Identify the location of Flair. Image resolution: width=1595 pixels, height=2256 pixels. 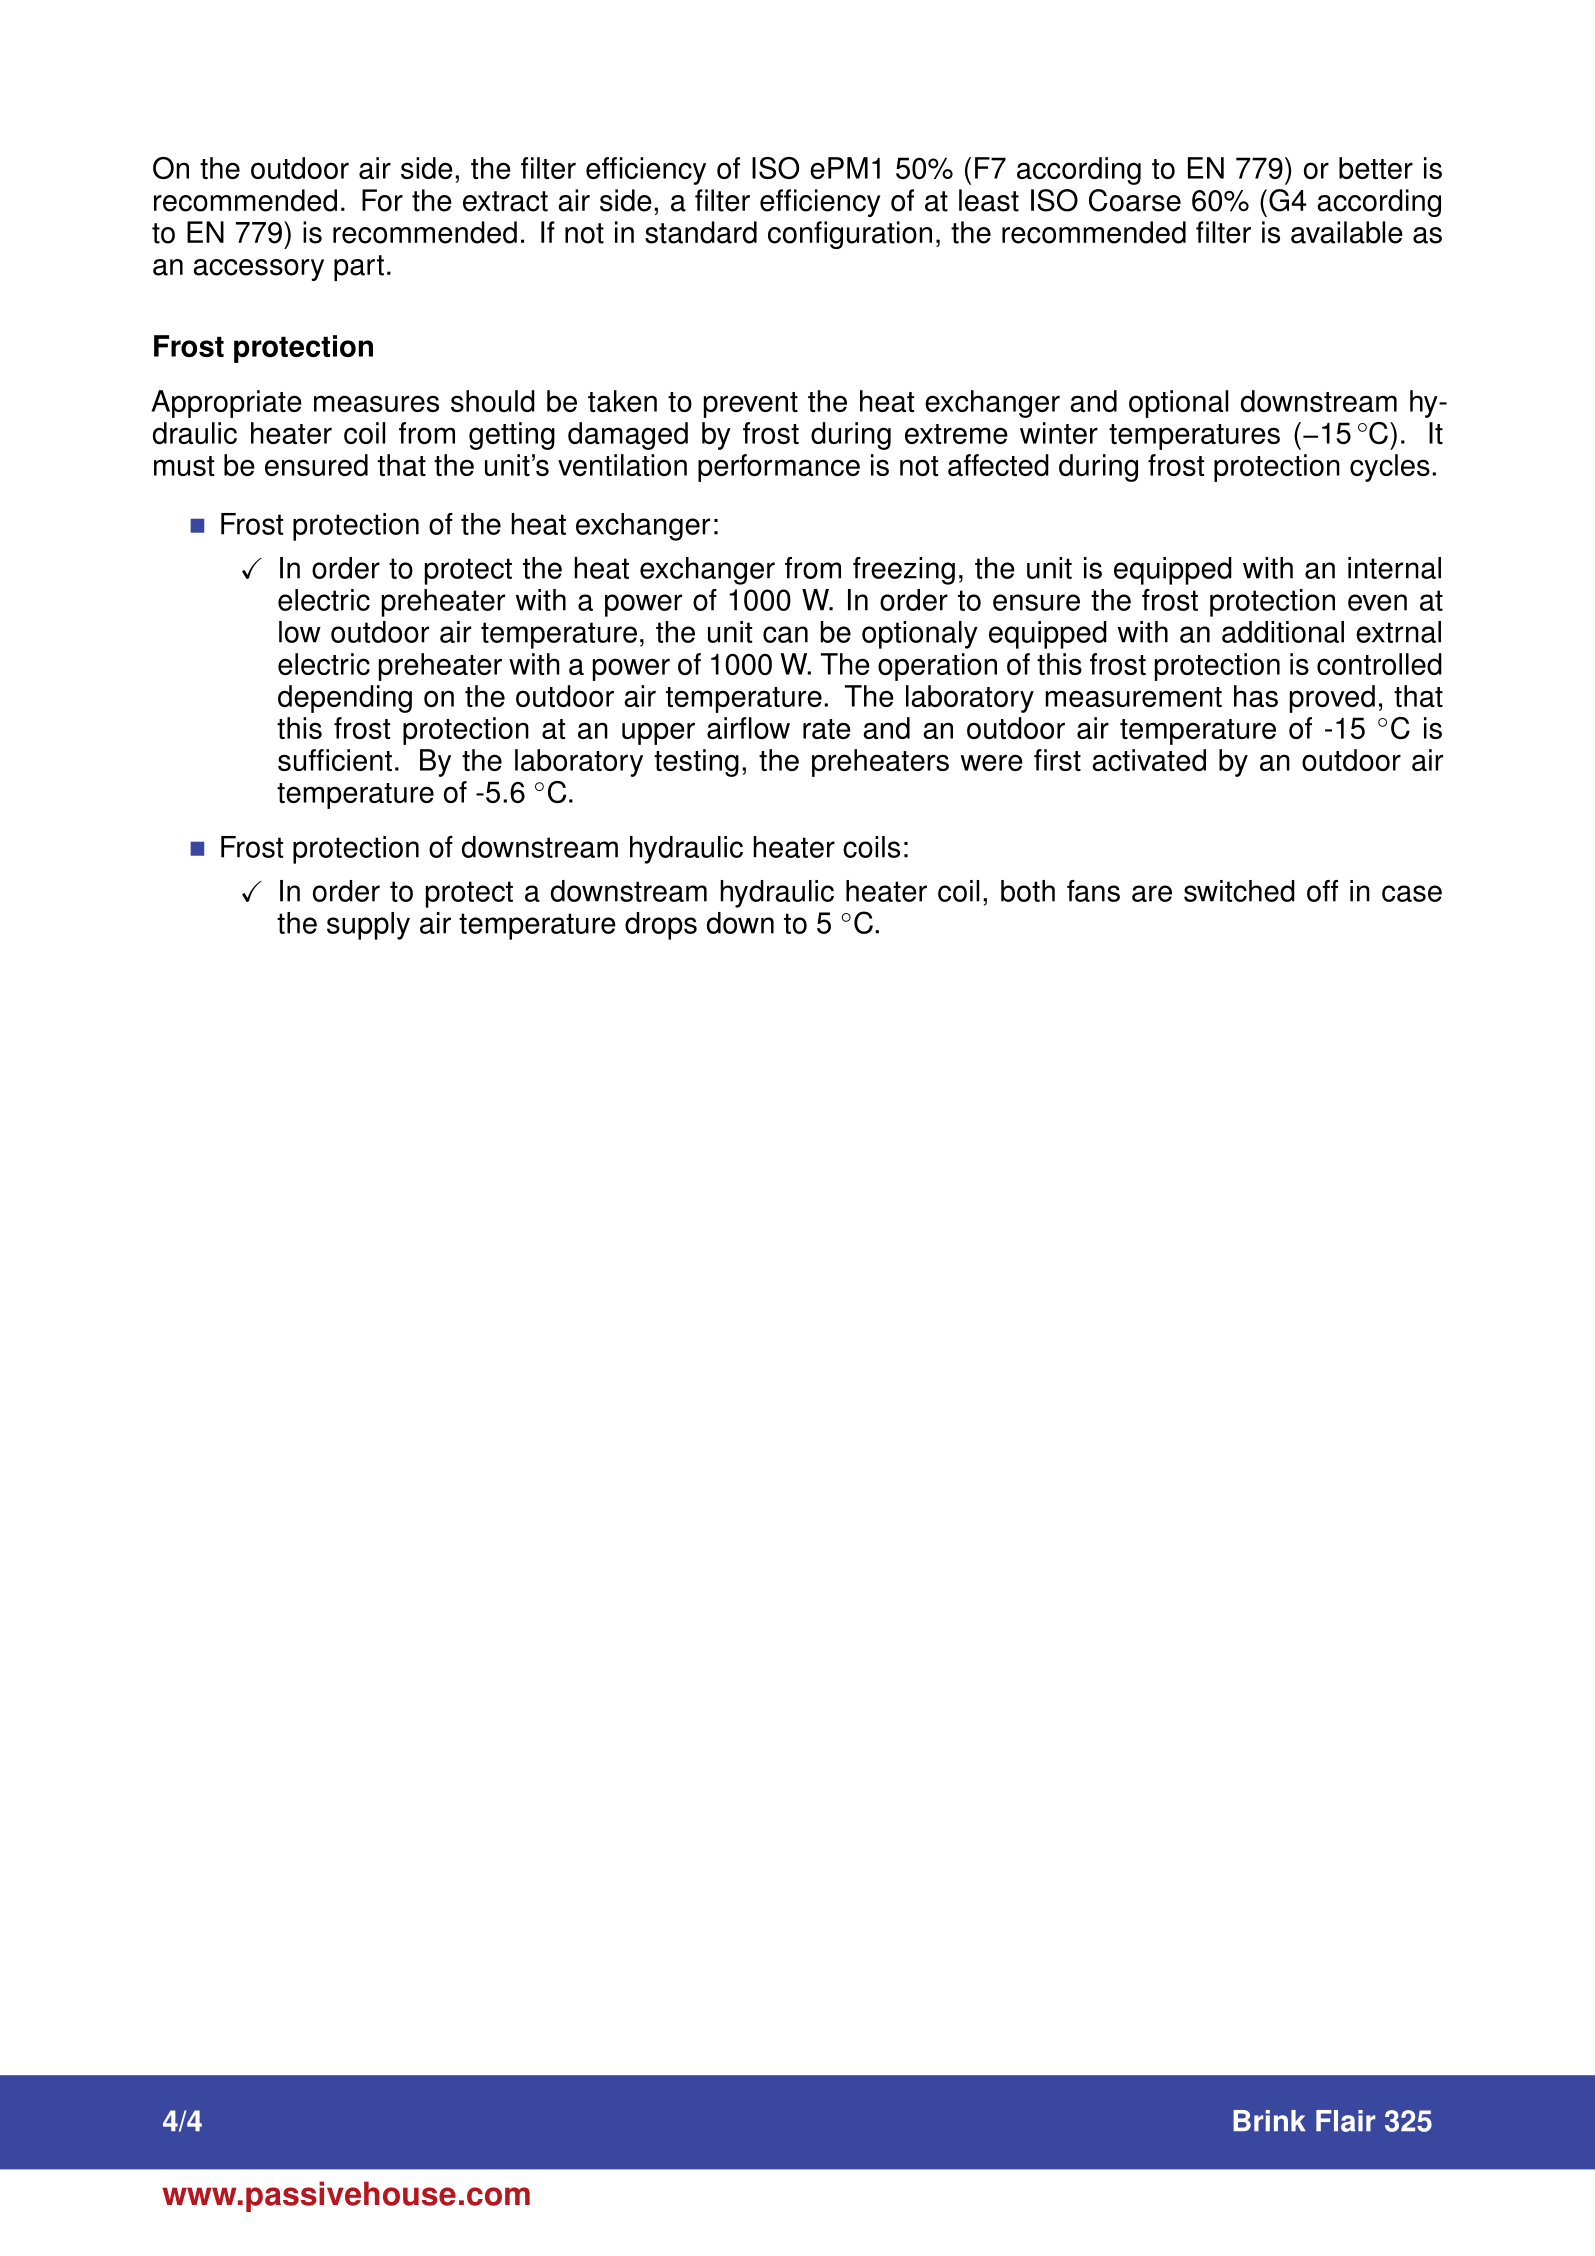
(1346, 2121).
